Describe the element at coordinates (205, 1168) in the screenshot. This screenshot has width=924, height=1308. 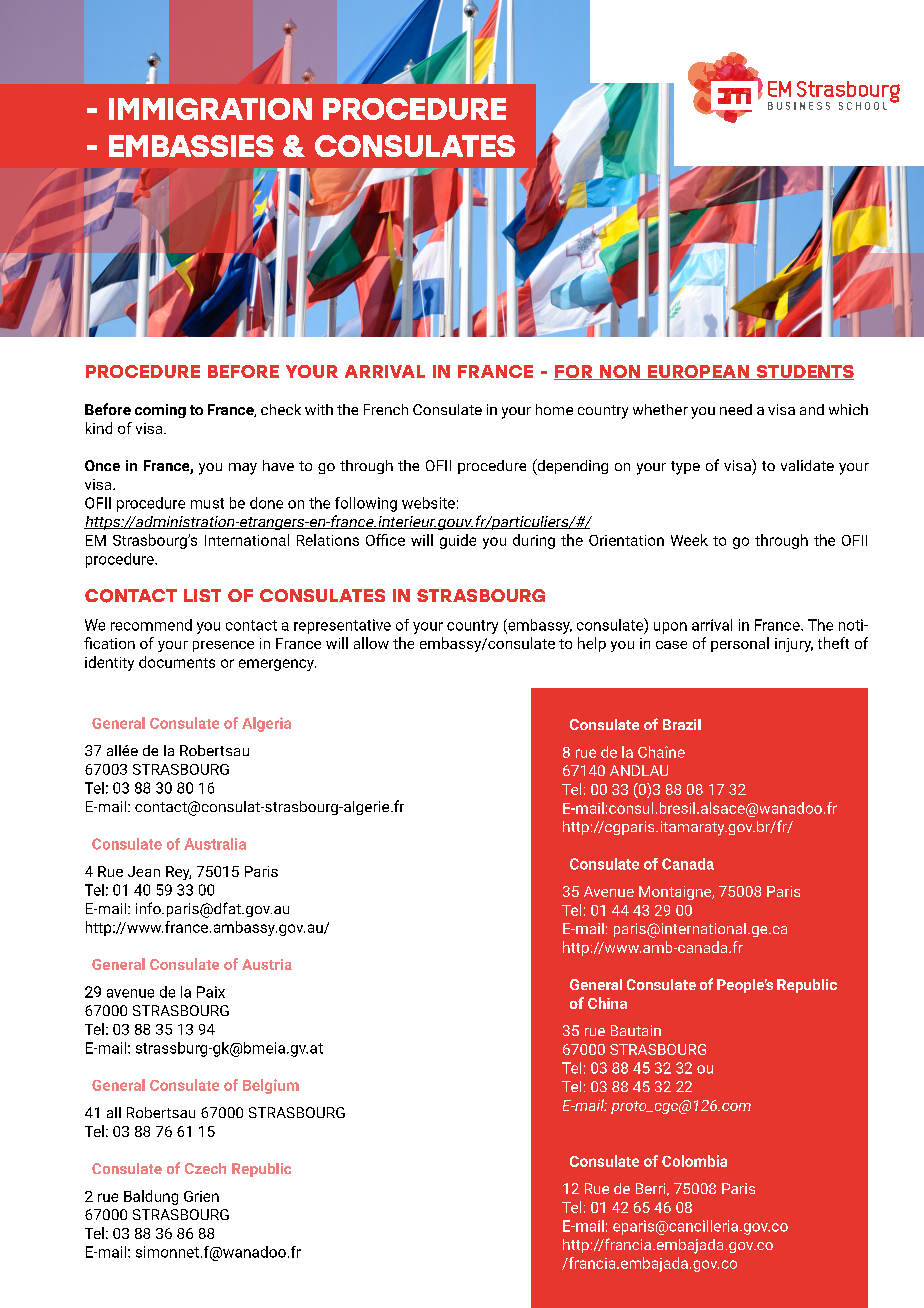
I see `Czech` at that location.
